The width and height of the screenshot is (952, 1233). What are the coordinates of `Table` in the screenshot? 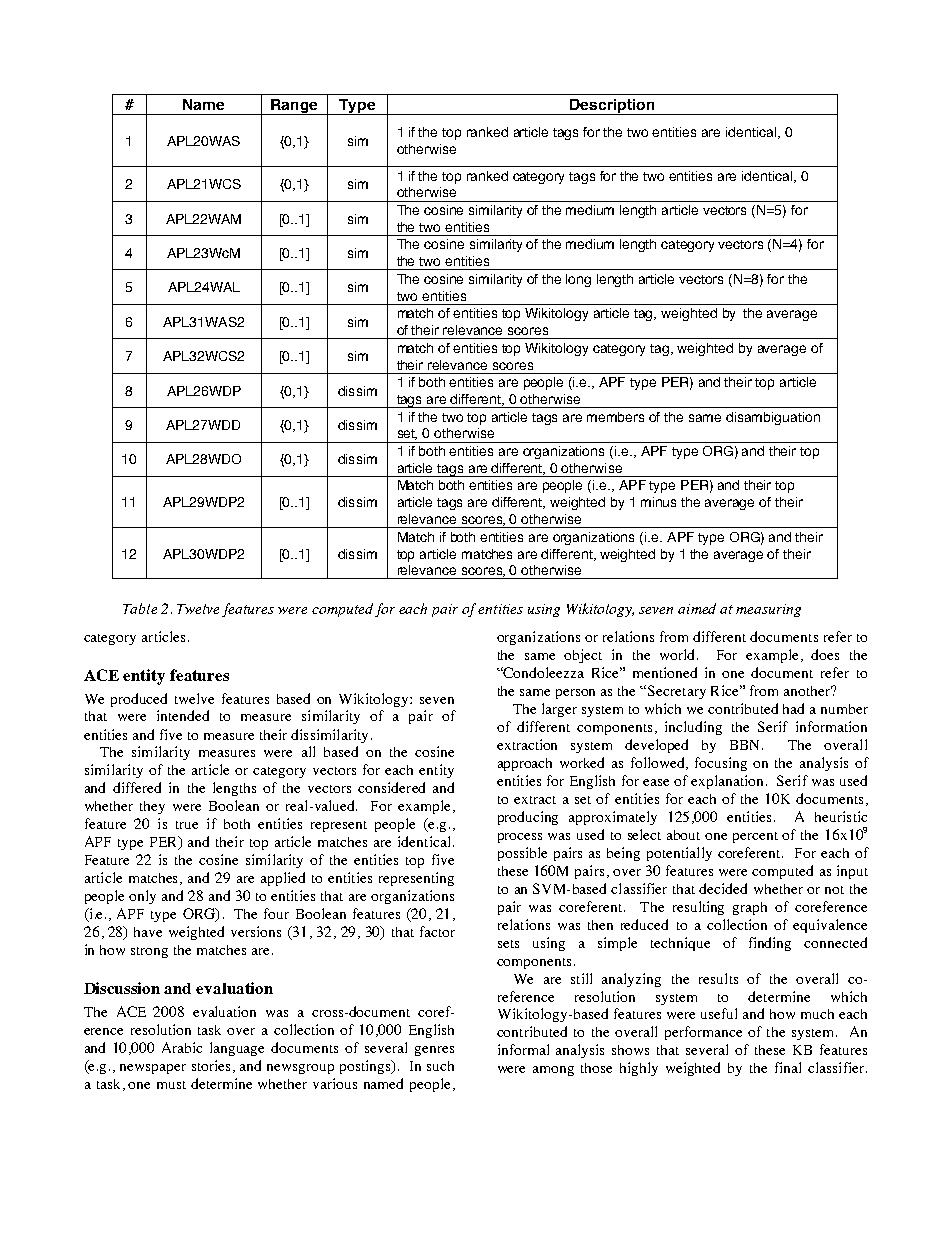 It's located at (140, 608).
